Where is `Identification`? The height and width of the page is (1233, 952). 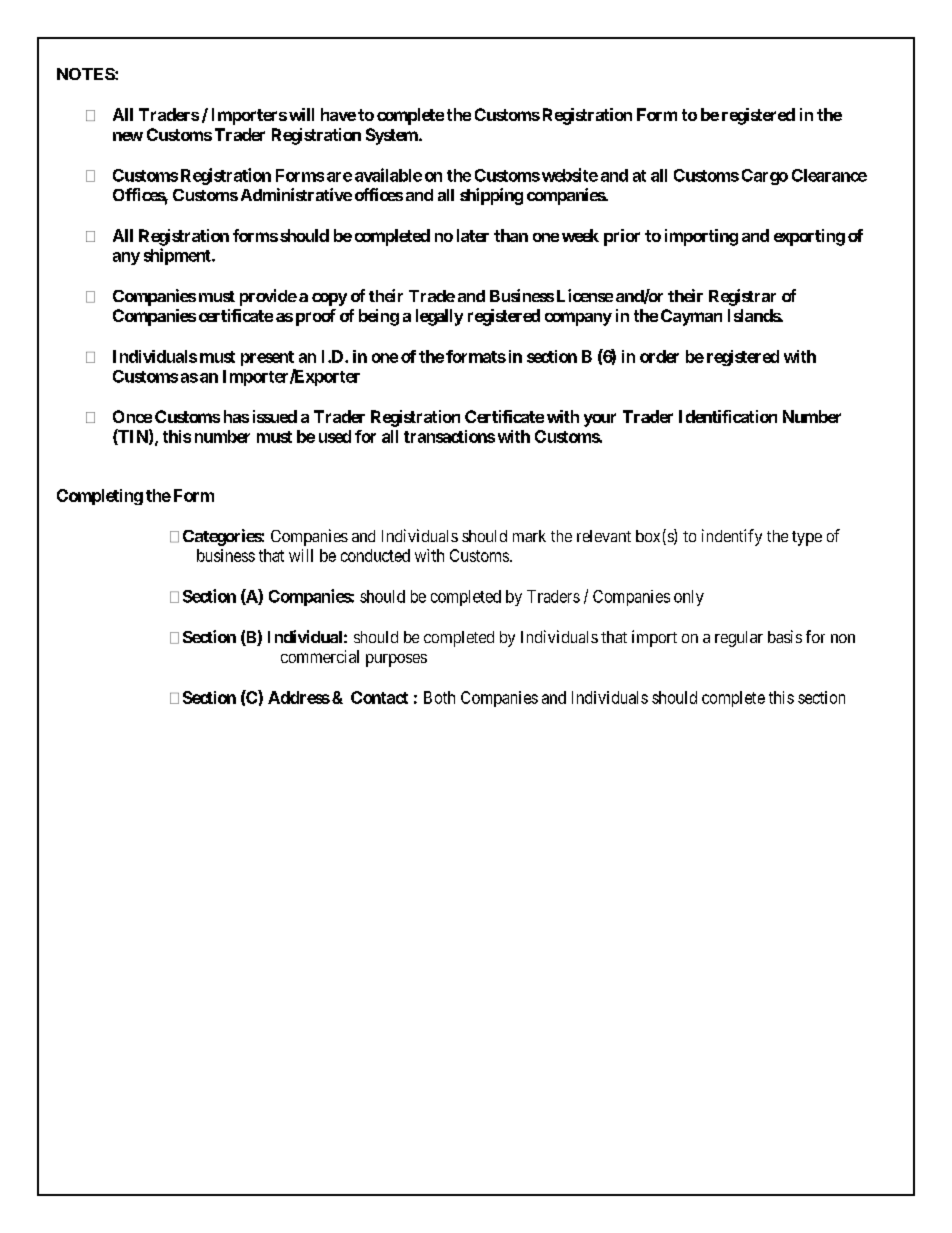 Identification is located at coordinates (728, 416).
